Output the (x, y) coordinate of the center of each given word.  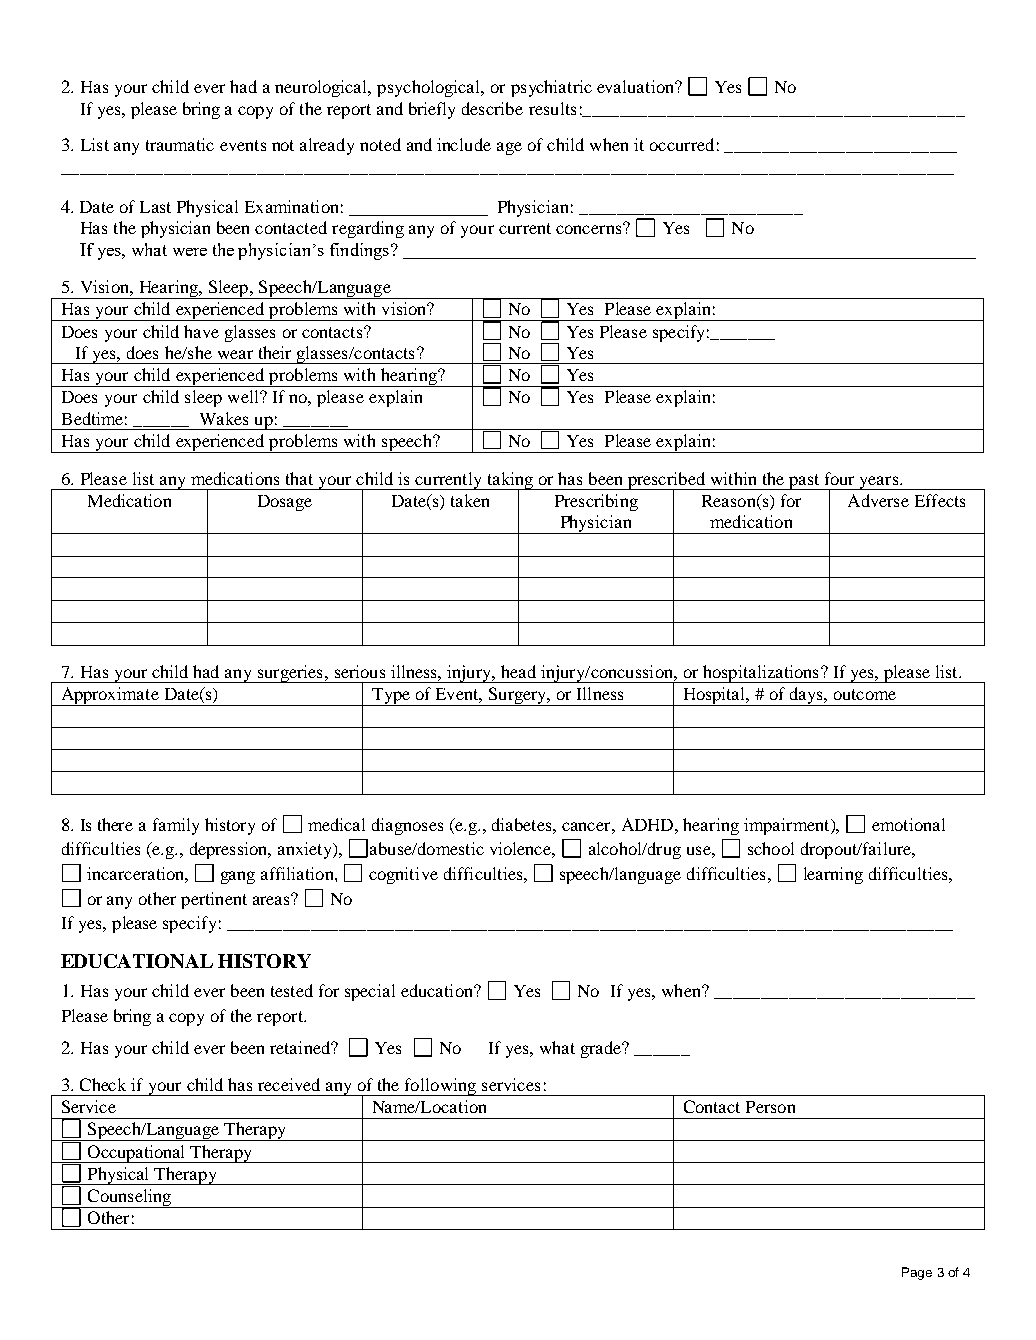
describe (492, 108)
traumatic (180, 144)
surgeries (290, 674)
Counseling (129, 1198)
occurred (682, 144)
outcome (865, 694)
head (518, 671)
